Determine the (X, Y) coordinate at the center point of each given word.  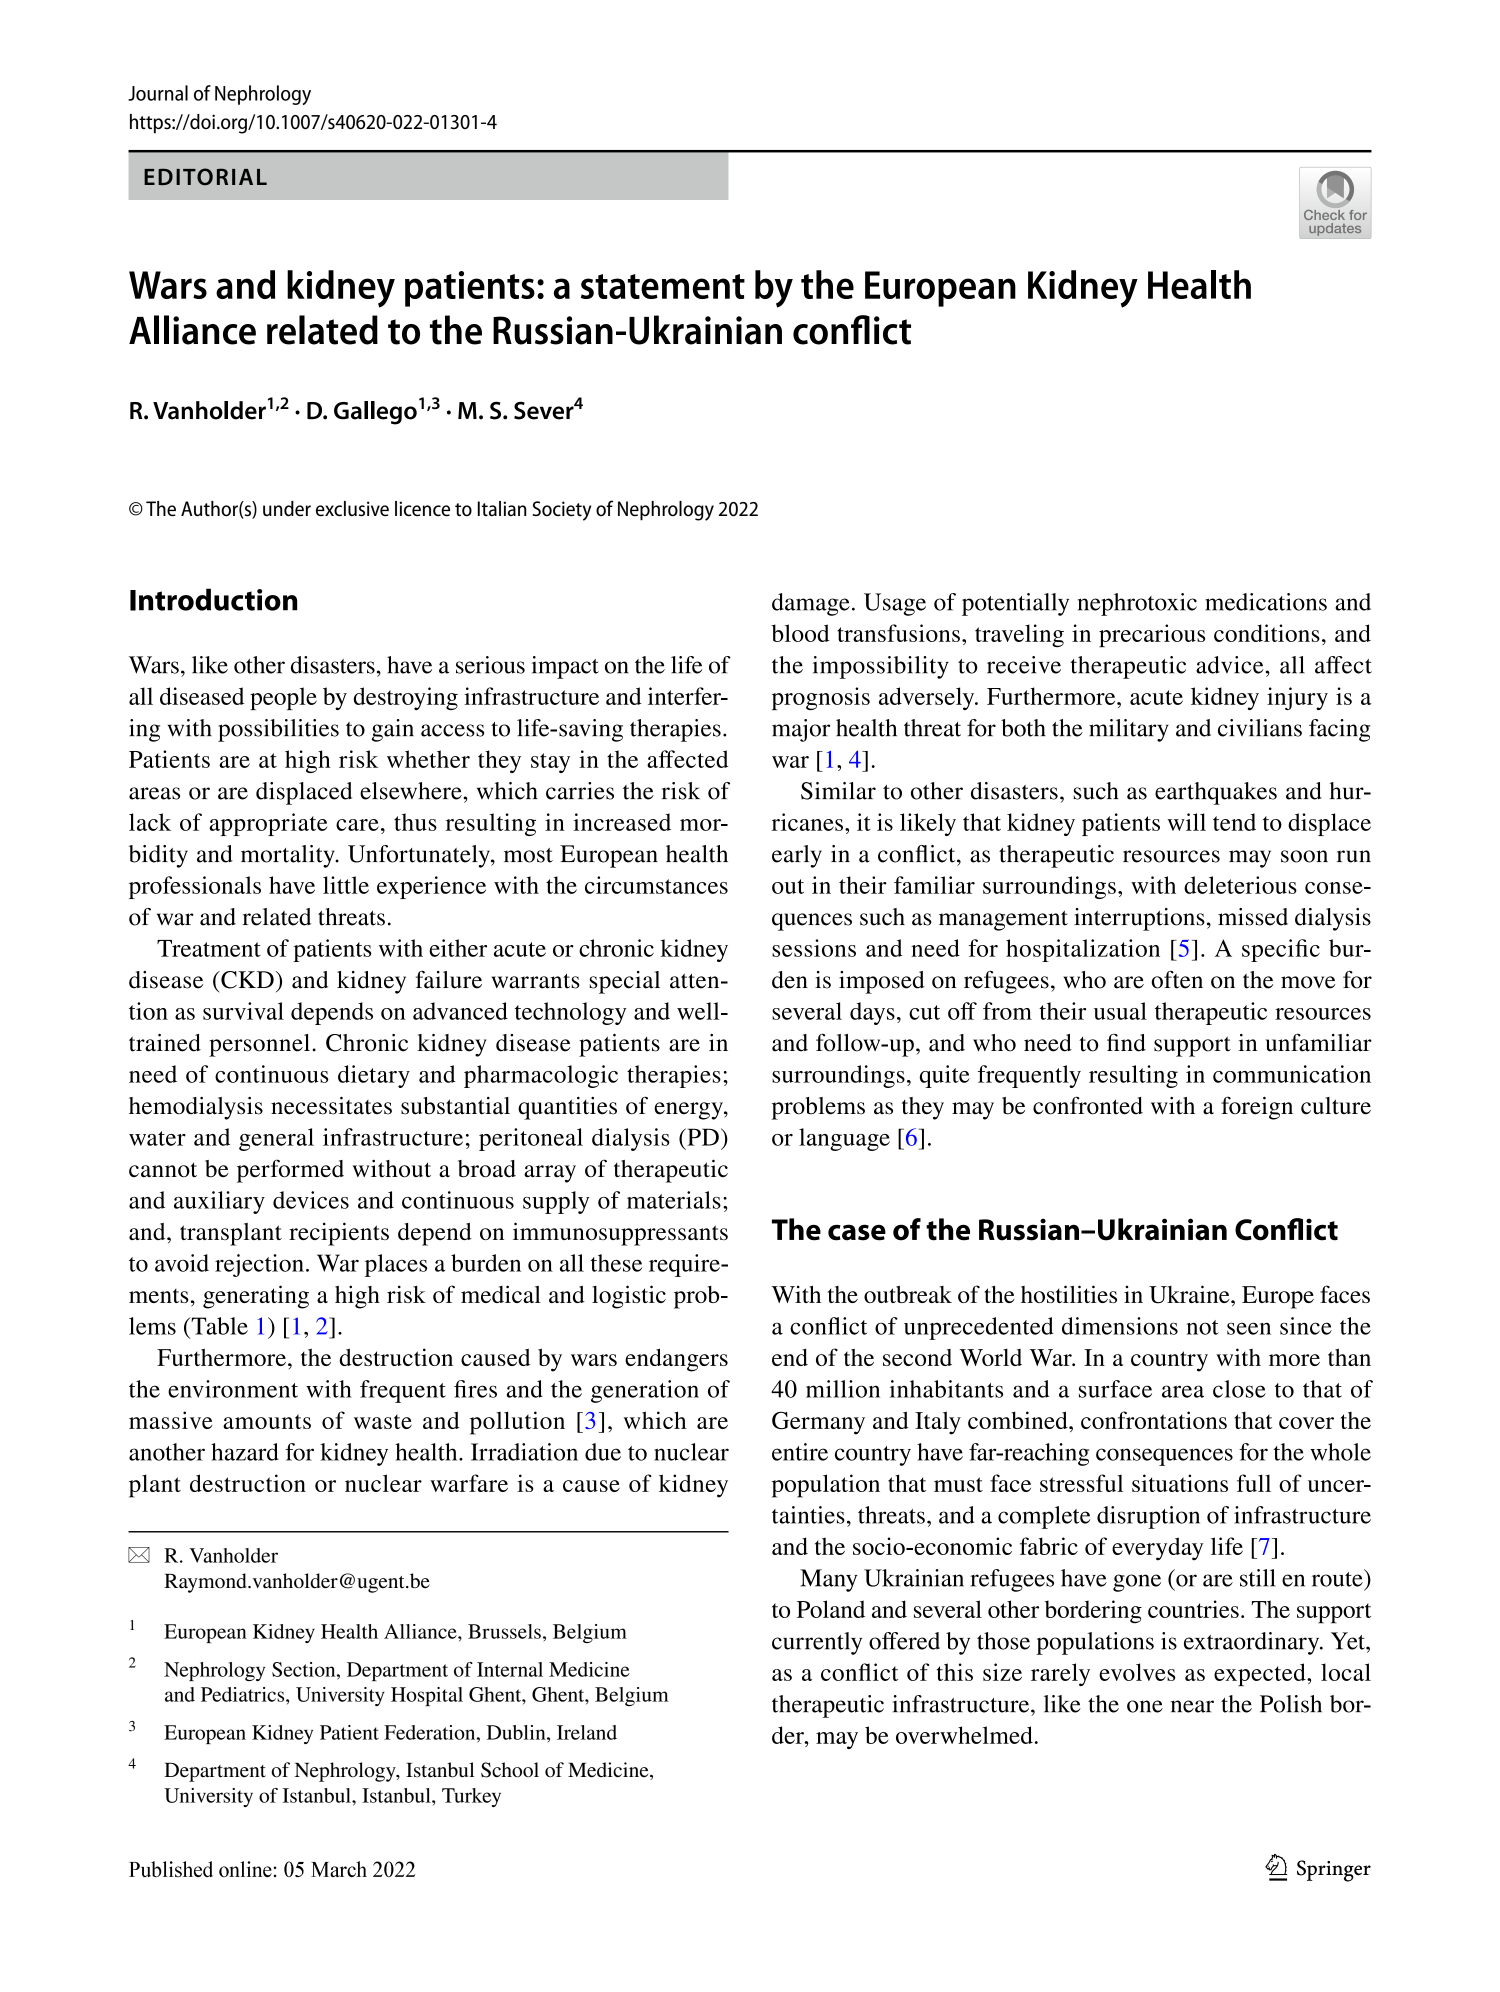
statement (663, 286)
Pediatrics (244, 1694)
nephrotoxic (1137, 604)
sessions (814, 948)
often (1177, 980)
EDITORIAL (205, 177)
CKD (246, 980)
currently (817, 1643)
